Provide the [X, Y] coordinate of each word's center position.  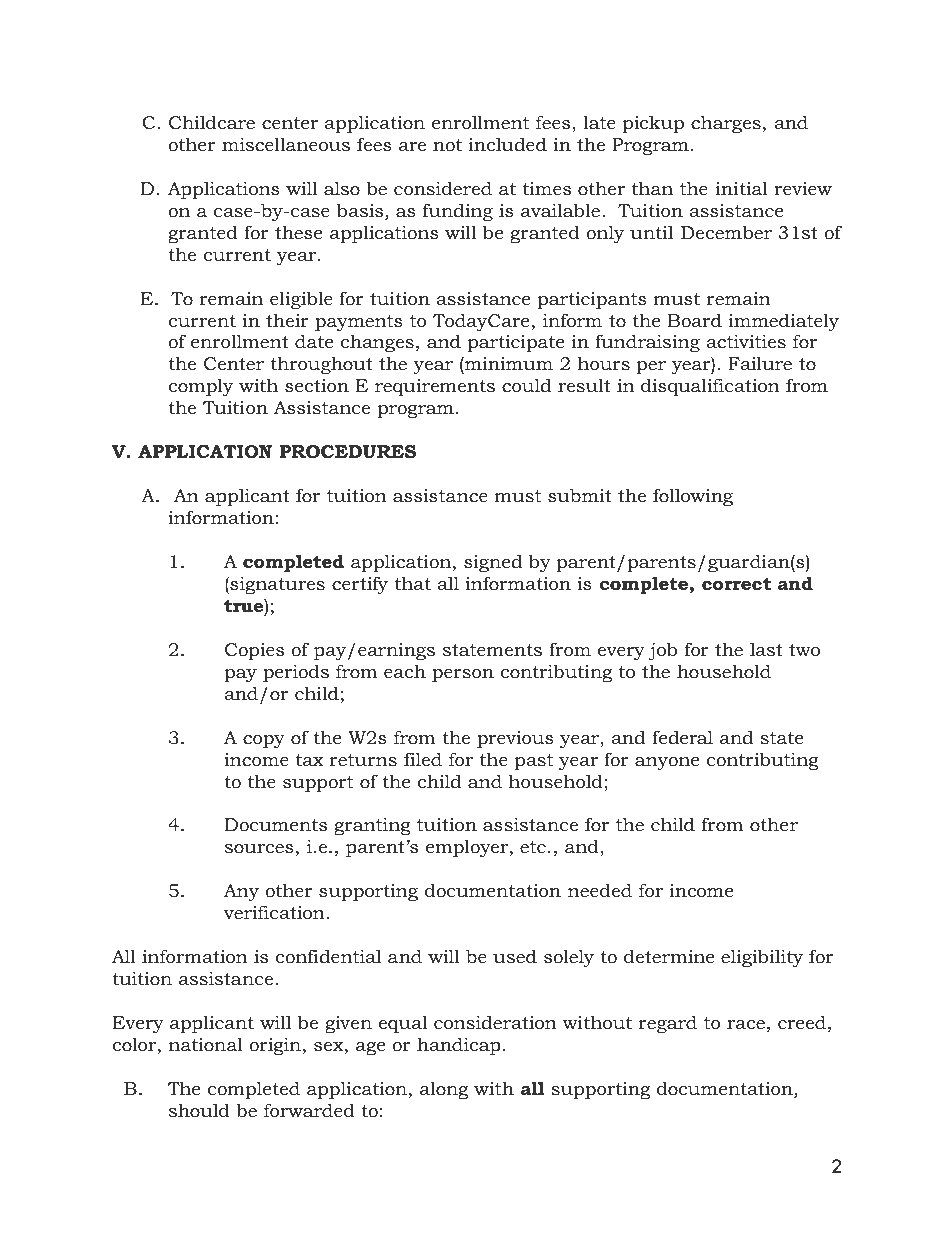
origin [276, 1046]
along [444, 1090]
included [508, 144]
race [746, 1024]
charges [726, 124]
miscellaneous [286, 144]
